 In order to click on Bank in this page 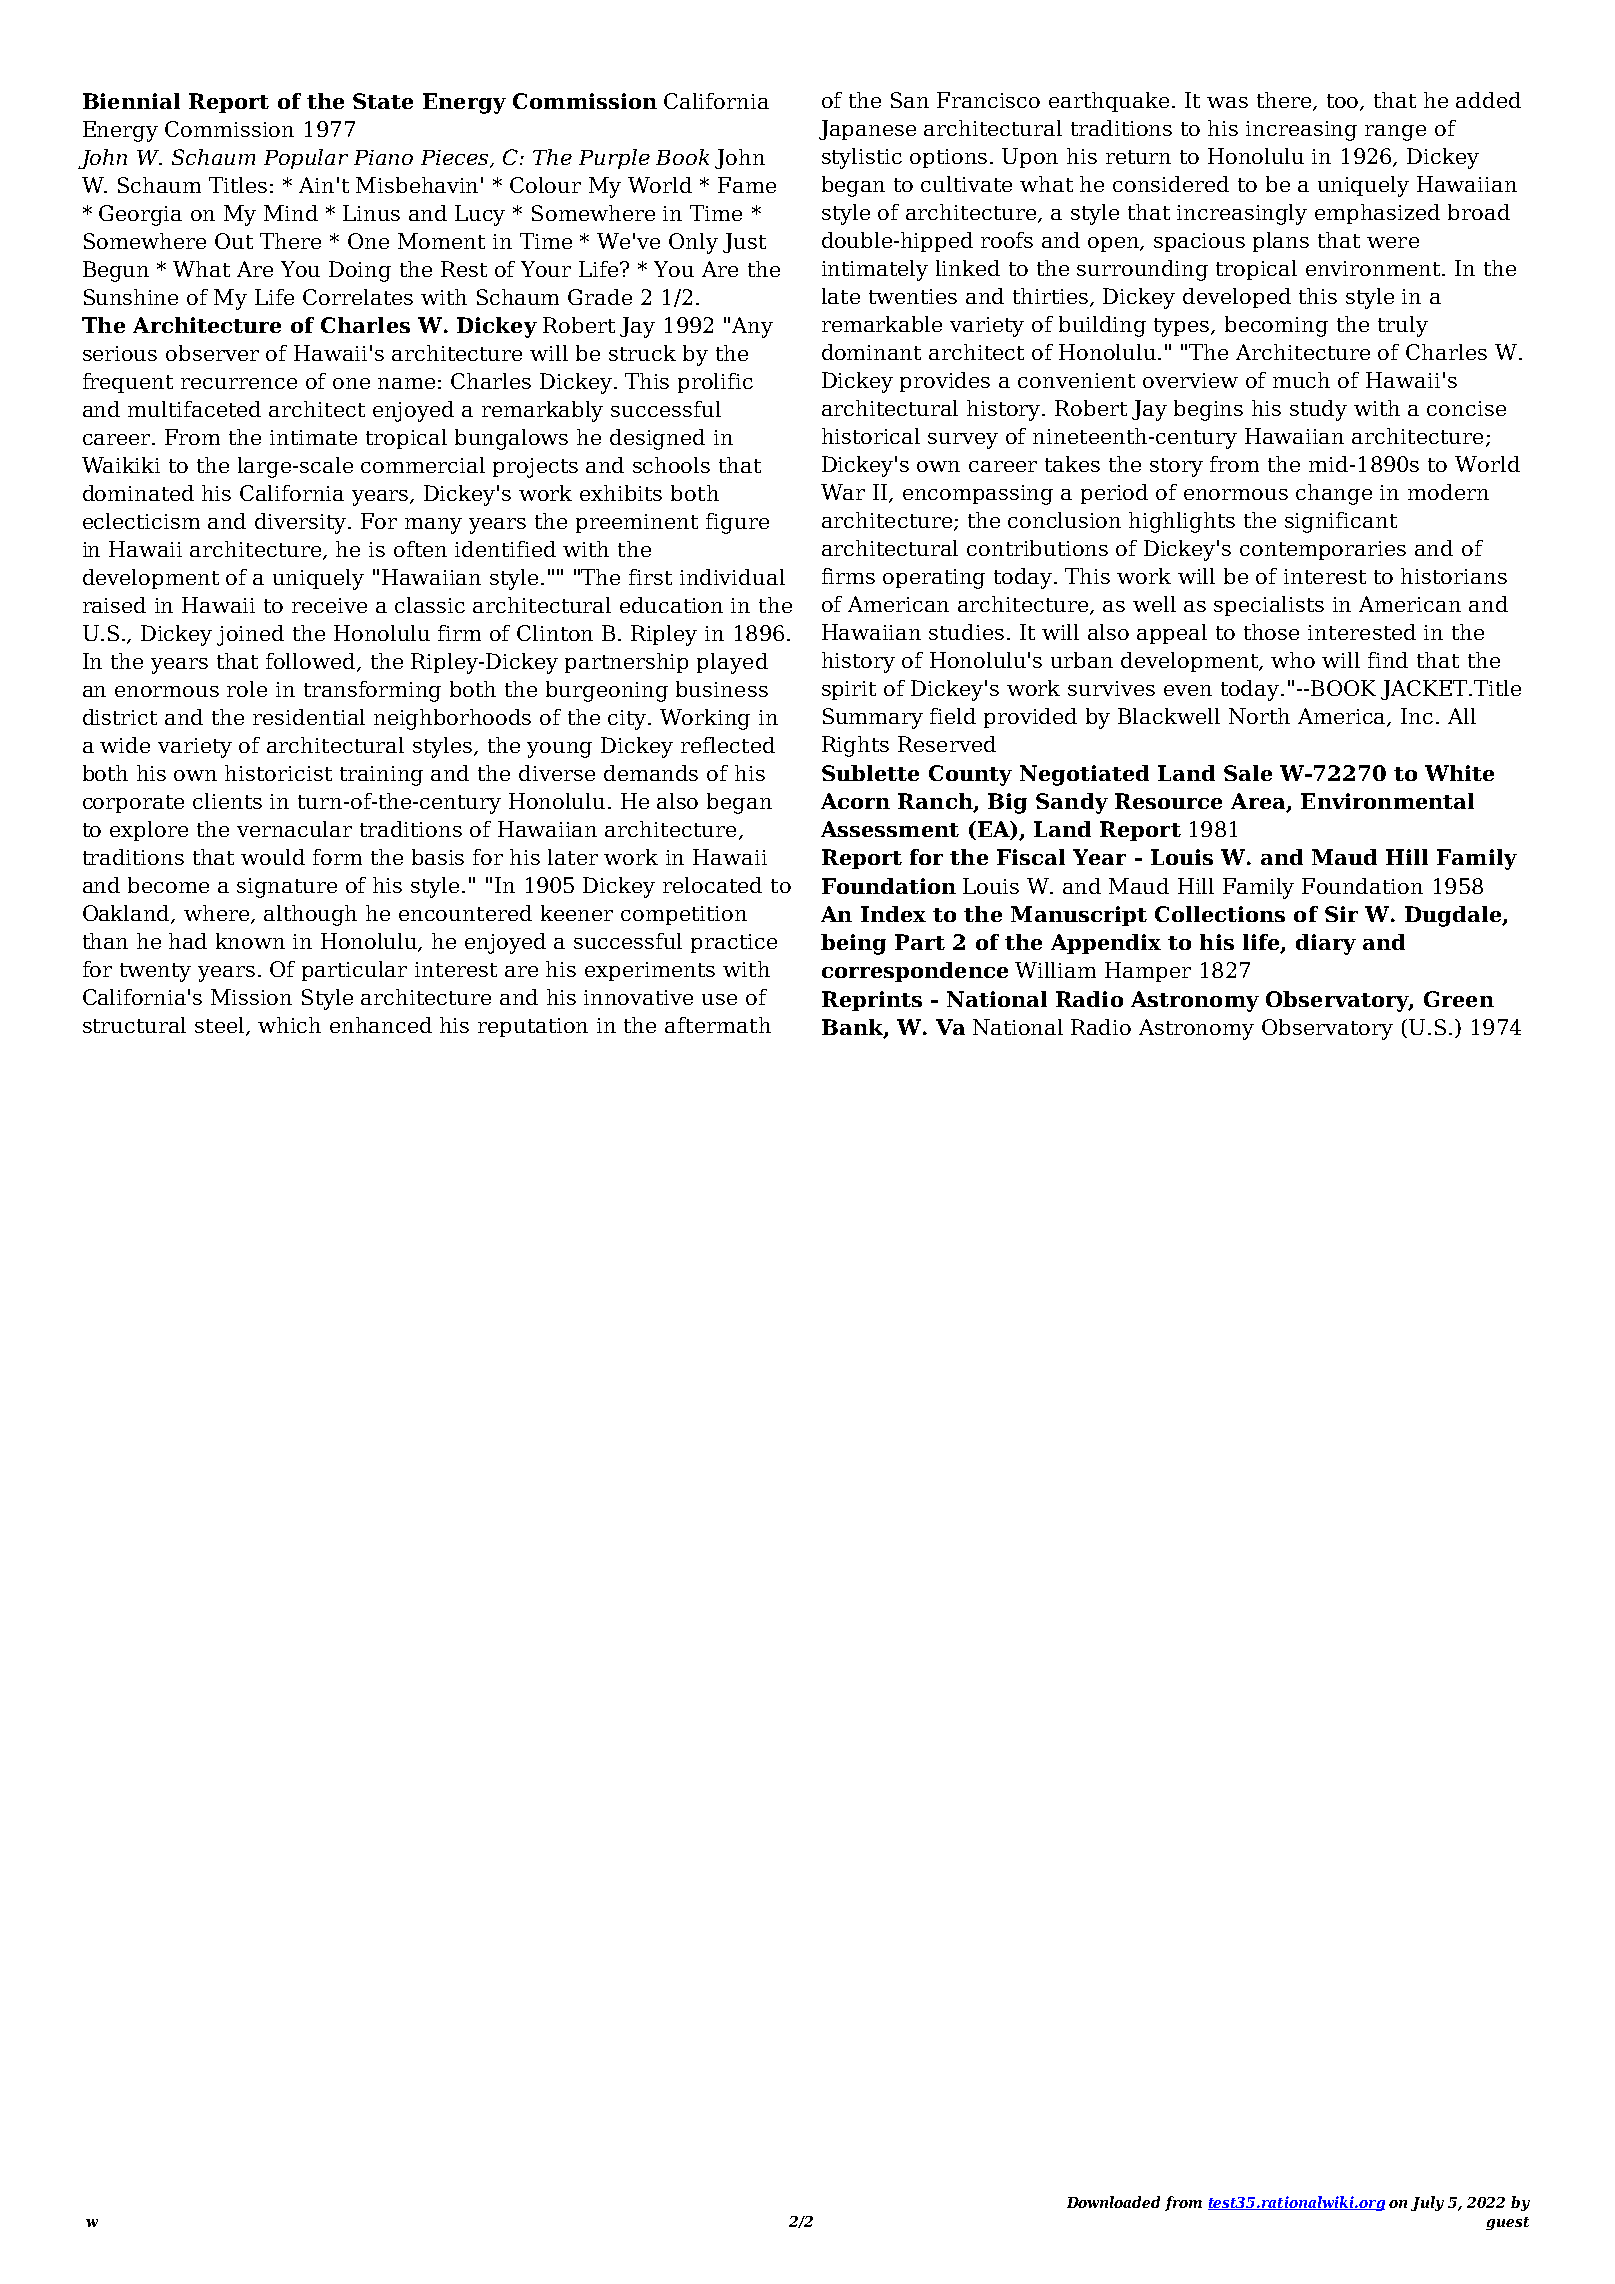, I will do `click(853, 1028)`.
